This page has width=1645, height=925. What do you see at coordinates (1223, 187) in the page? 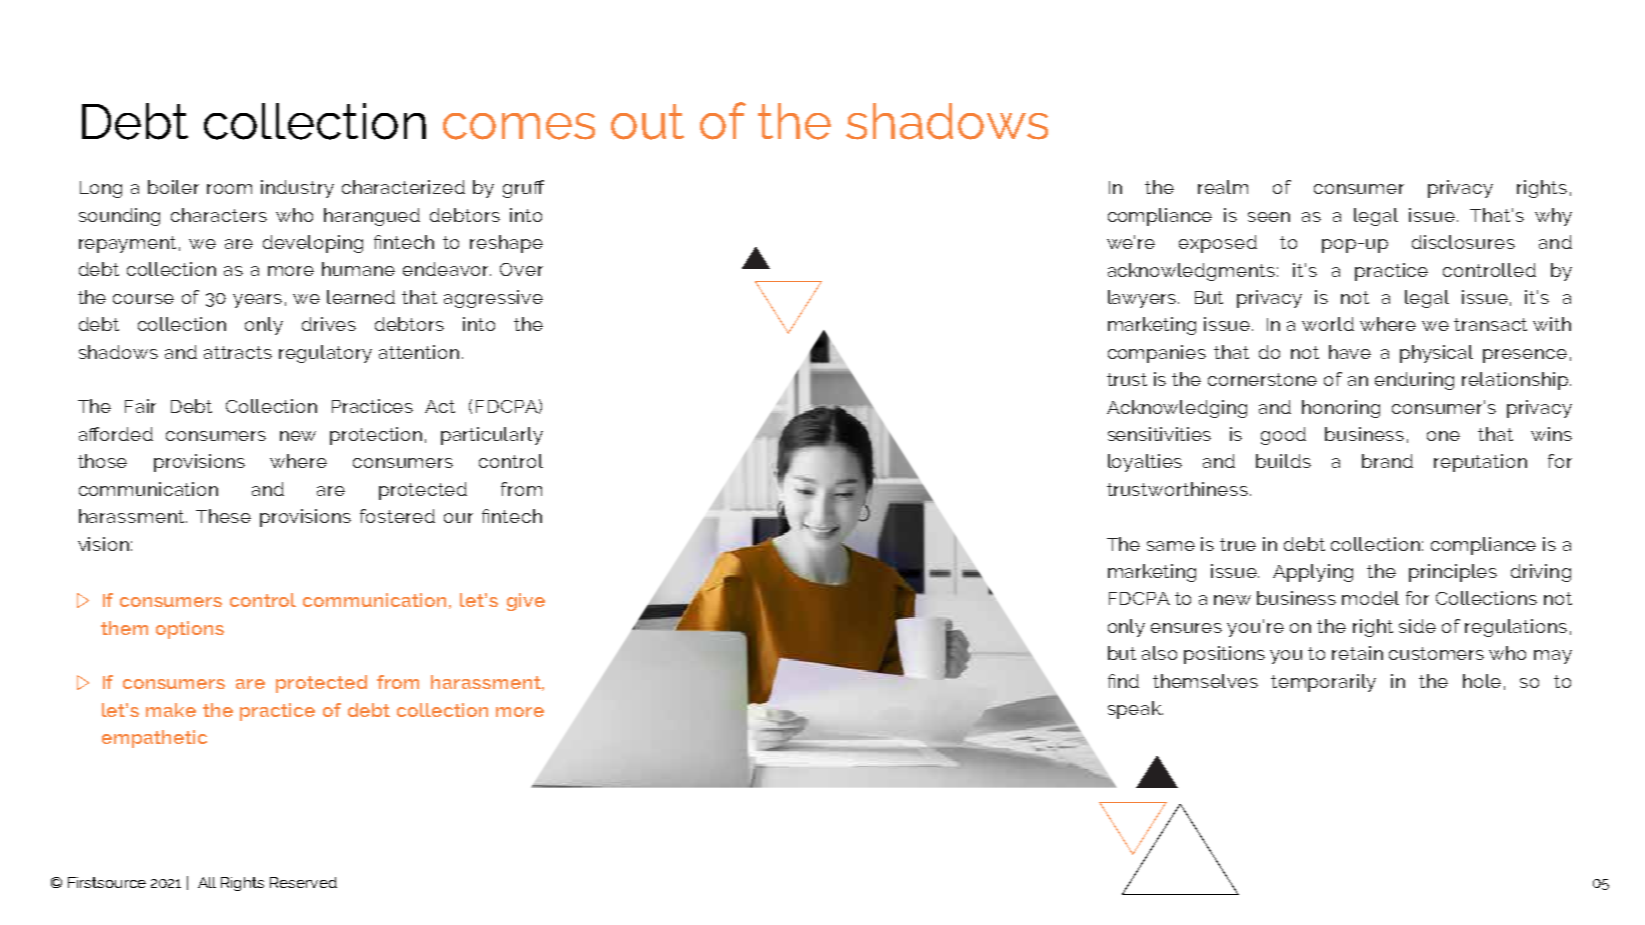
I see `realm` at bounding box center [1223, 187].
